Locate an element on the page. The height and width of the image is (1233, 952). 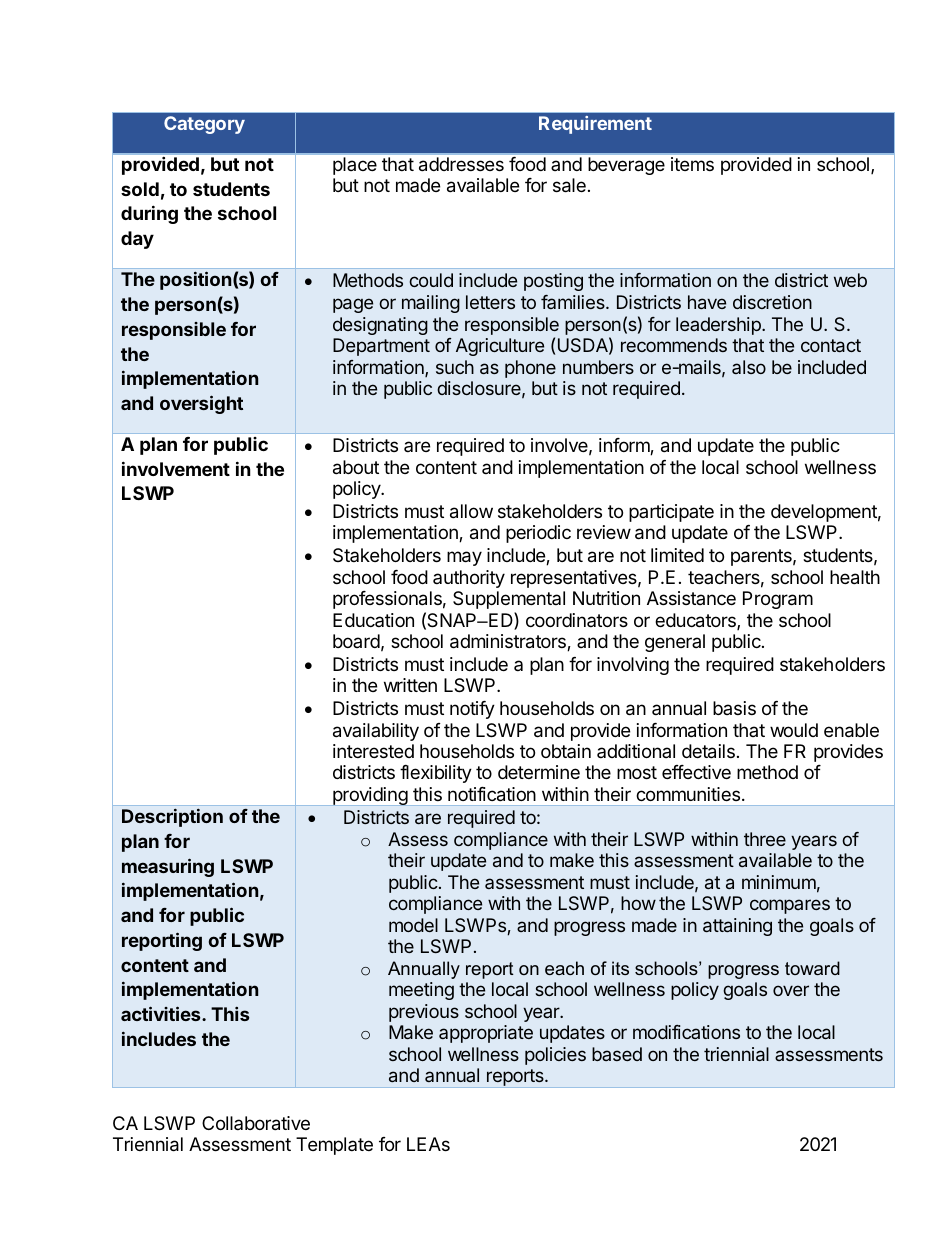
Category is located at coordinates (204, 125).
